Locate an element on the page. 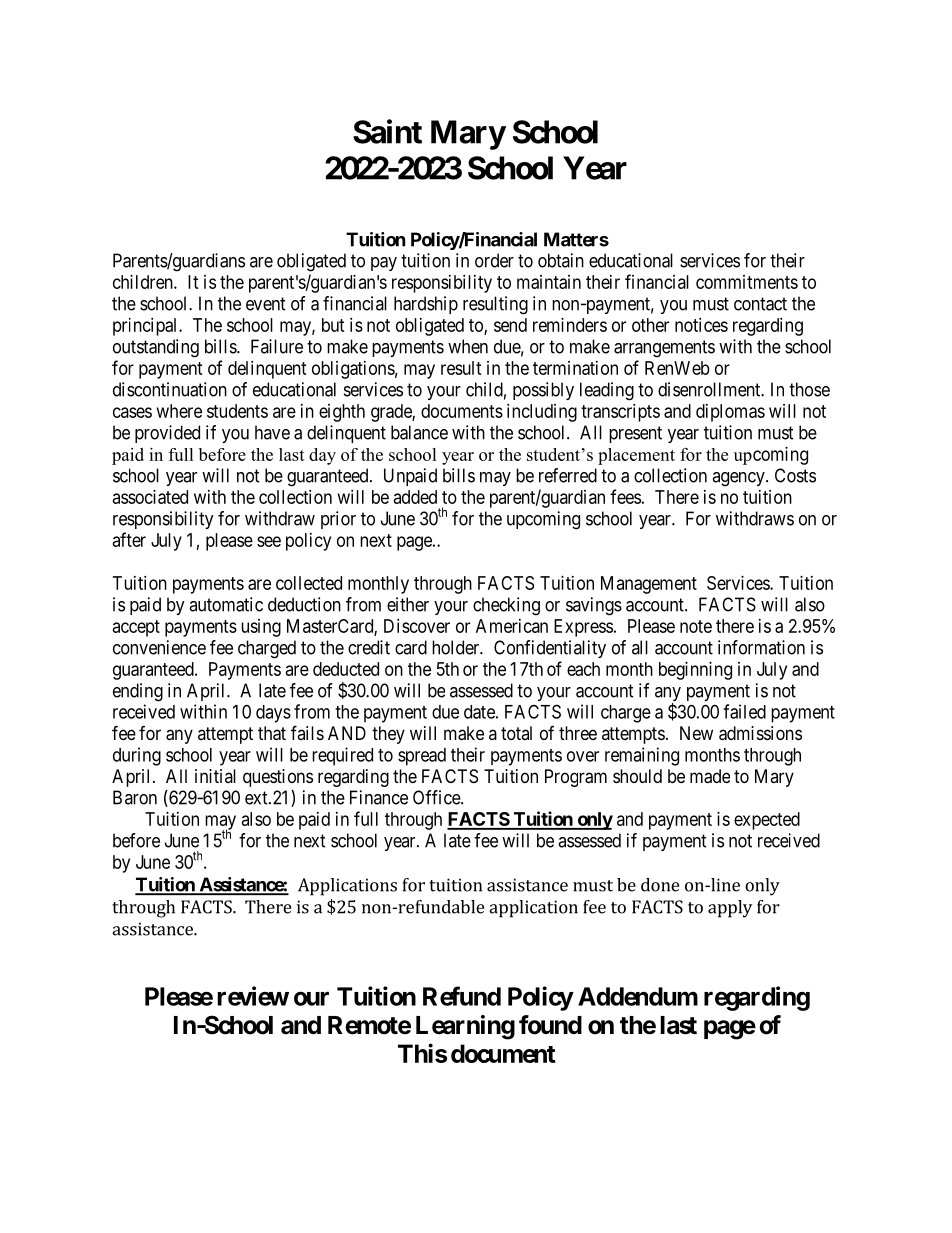 This document has width=952, height=1233. order is located at coordinates (494, 260).
